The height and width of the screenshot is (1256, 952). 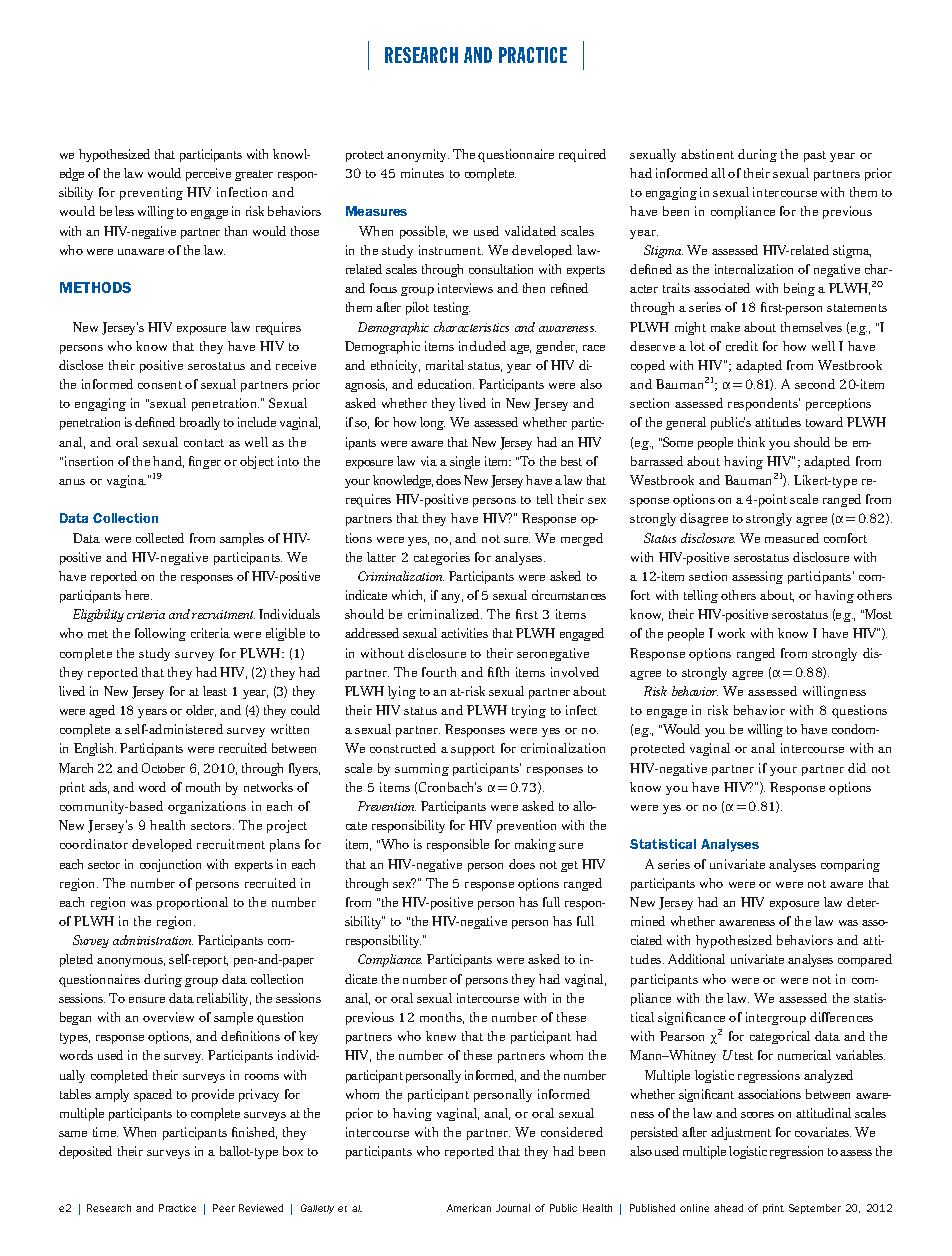 What do you see at coordinates (728, 1208) in the screenshot?
I see `ahead` at bounding box center [728, 1208].
